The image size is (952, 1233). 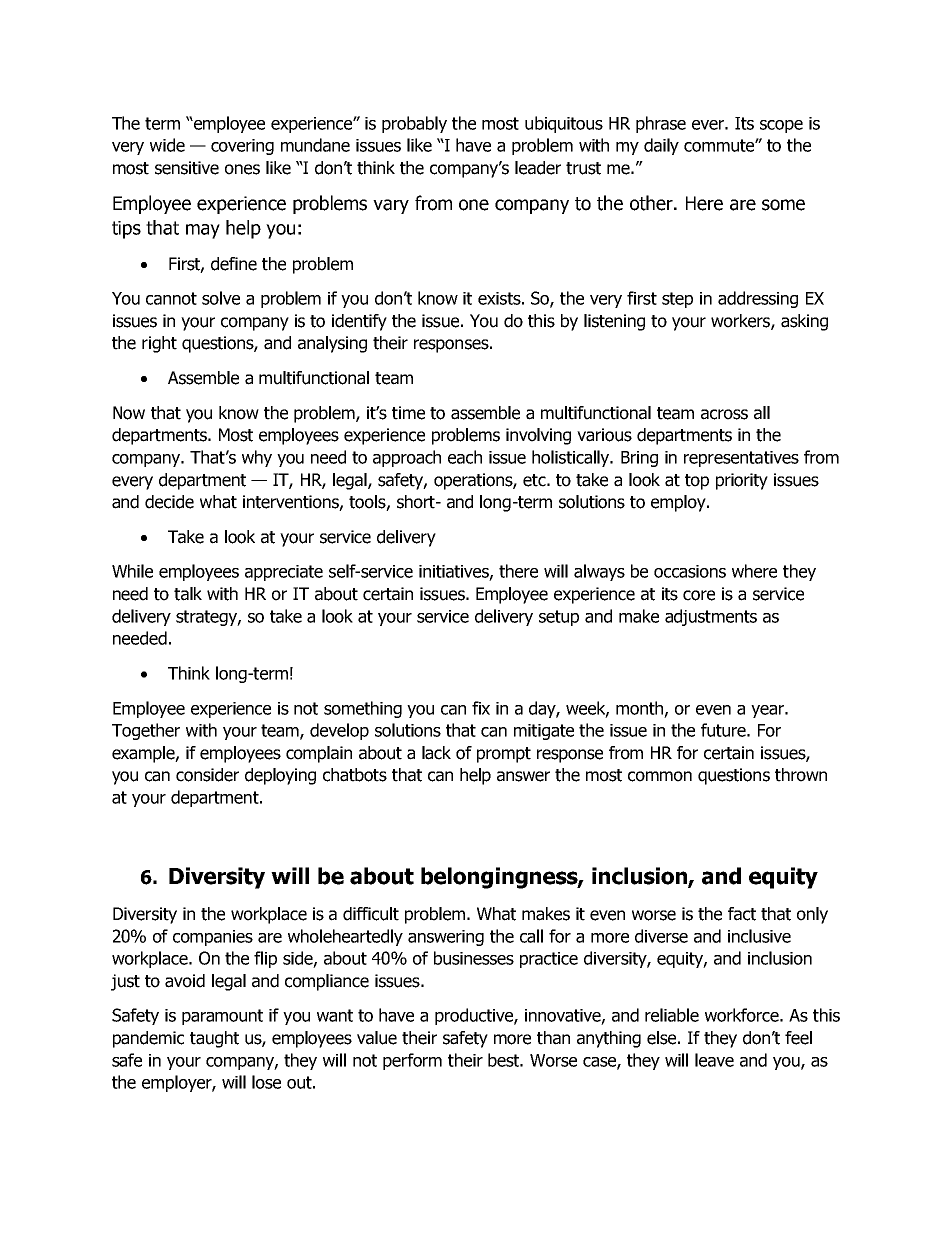 What do you see at coordinates (414, 124) in the image?
I see `probably` at bounding box center [414, 124].
